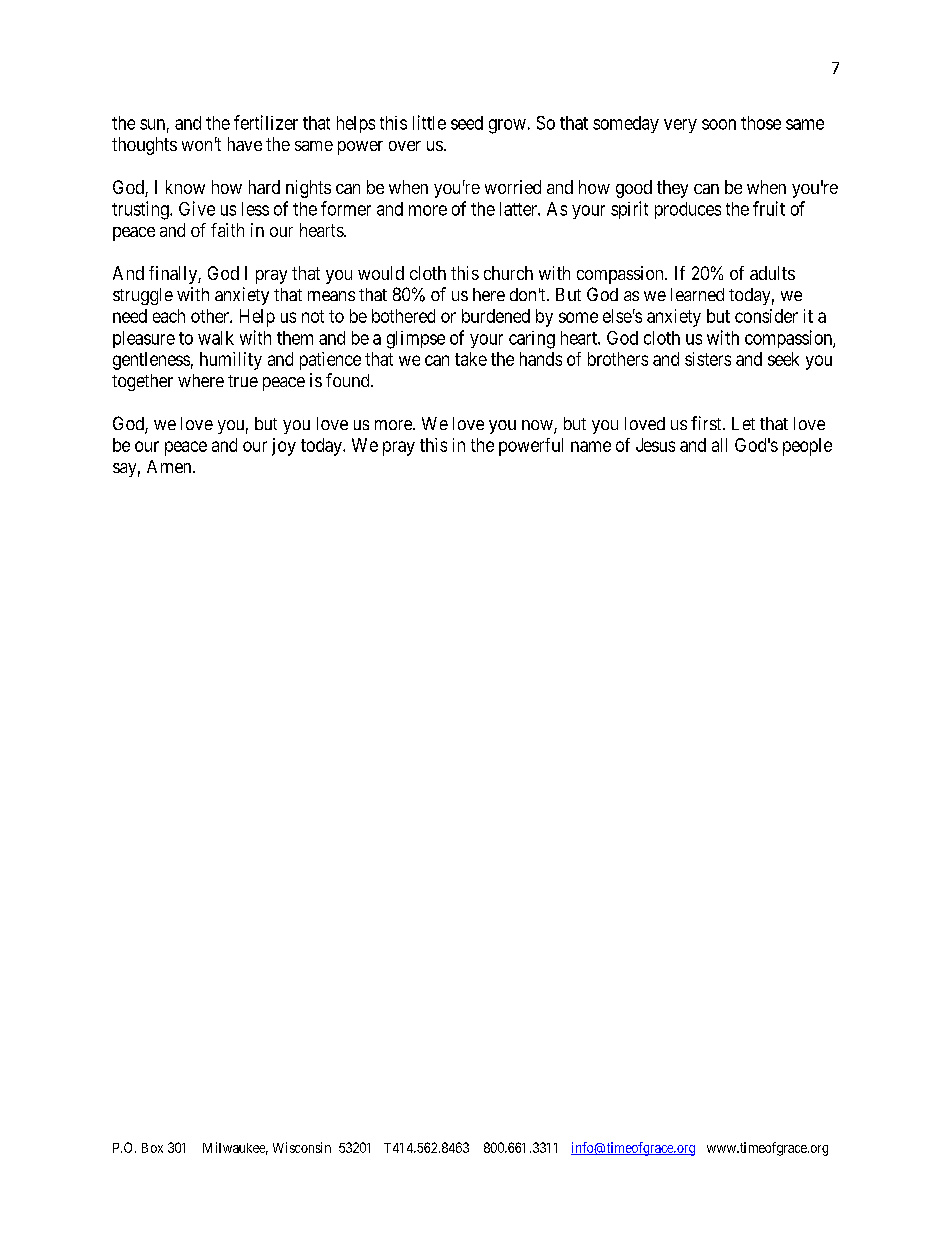 The height and width of the page is (1233, 952). Describe the element at coordinates (302, 1147) in the page. I see `Wisconsin` at that location.
